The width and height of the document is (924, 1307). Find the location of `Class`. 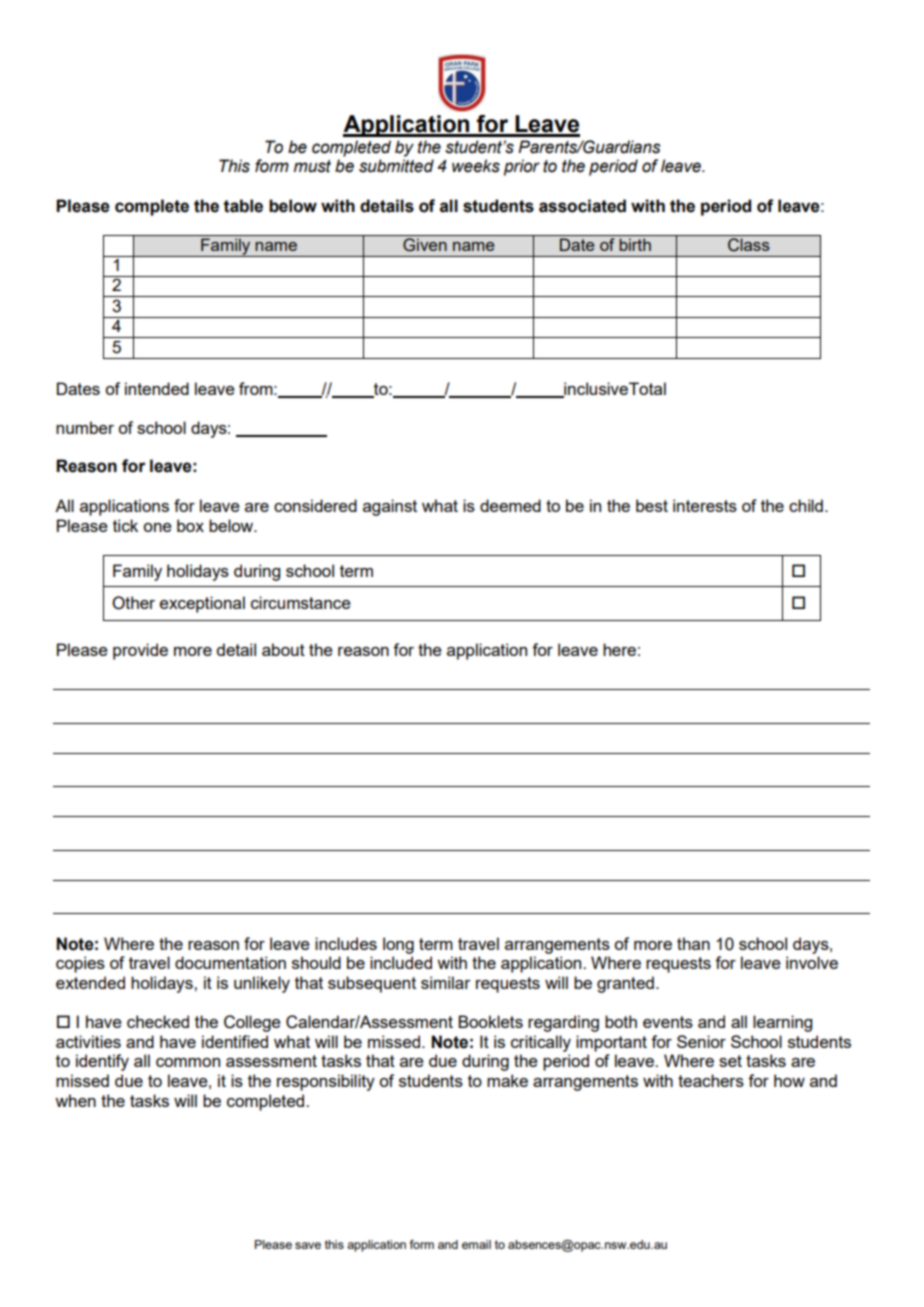

Class is located at coordinates (749, 245).
